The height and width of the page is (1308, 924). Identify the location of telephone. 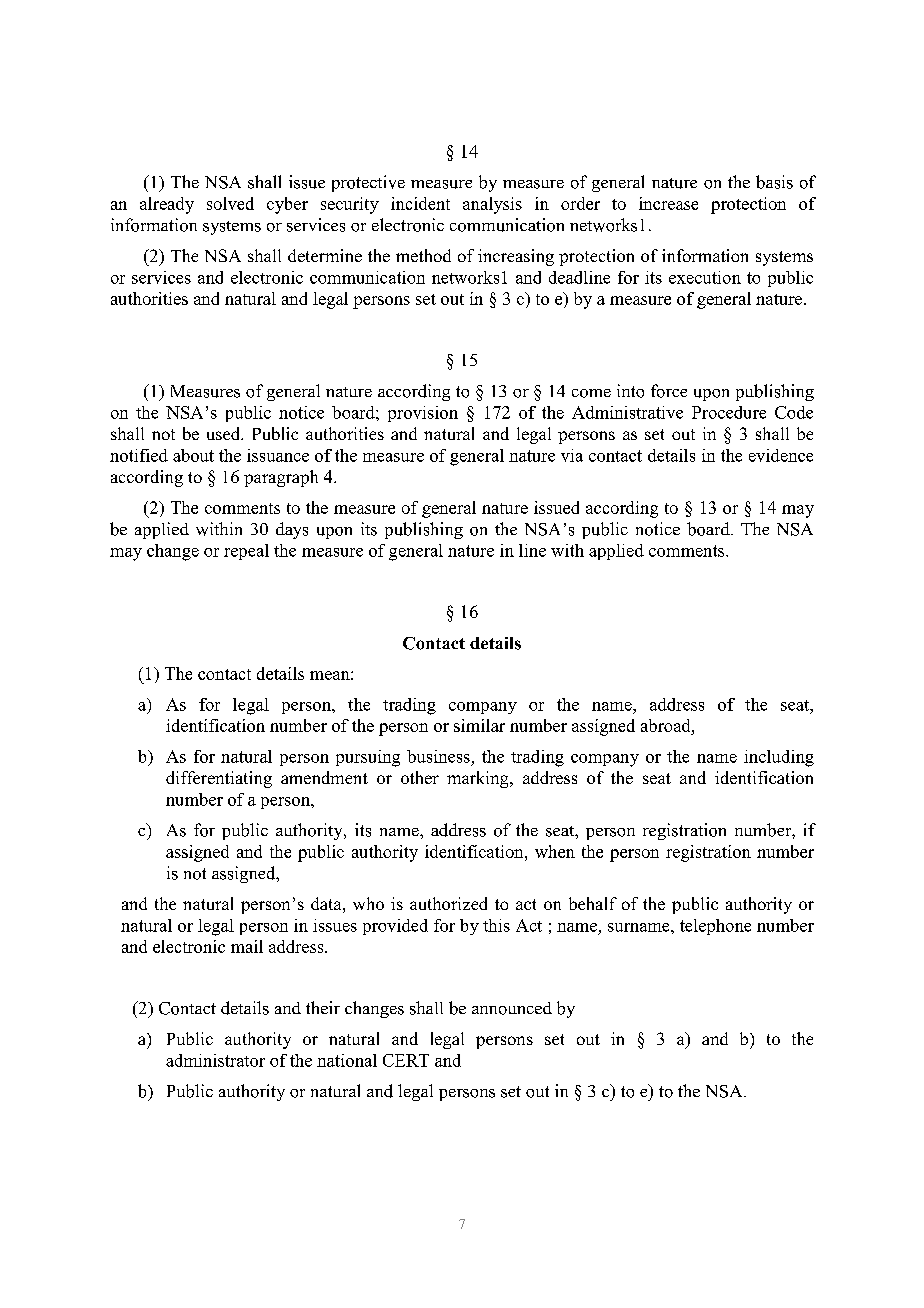
(715, 927).
